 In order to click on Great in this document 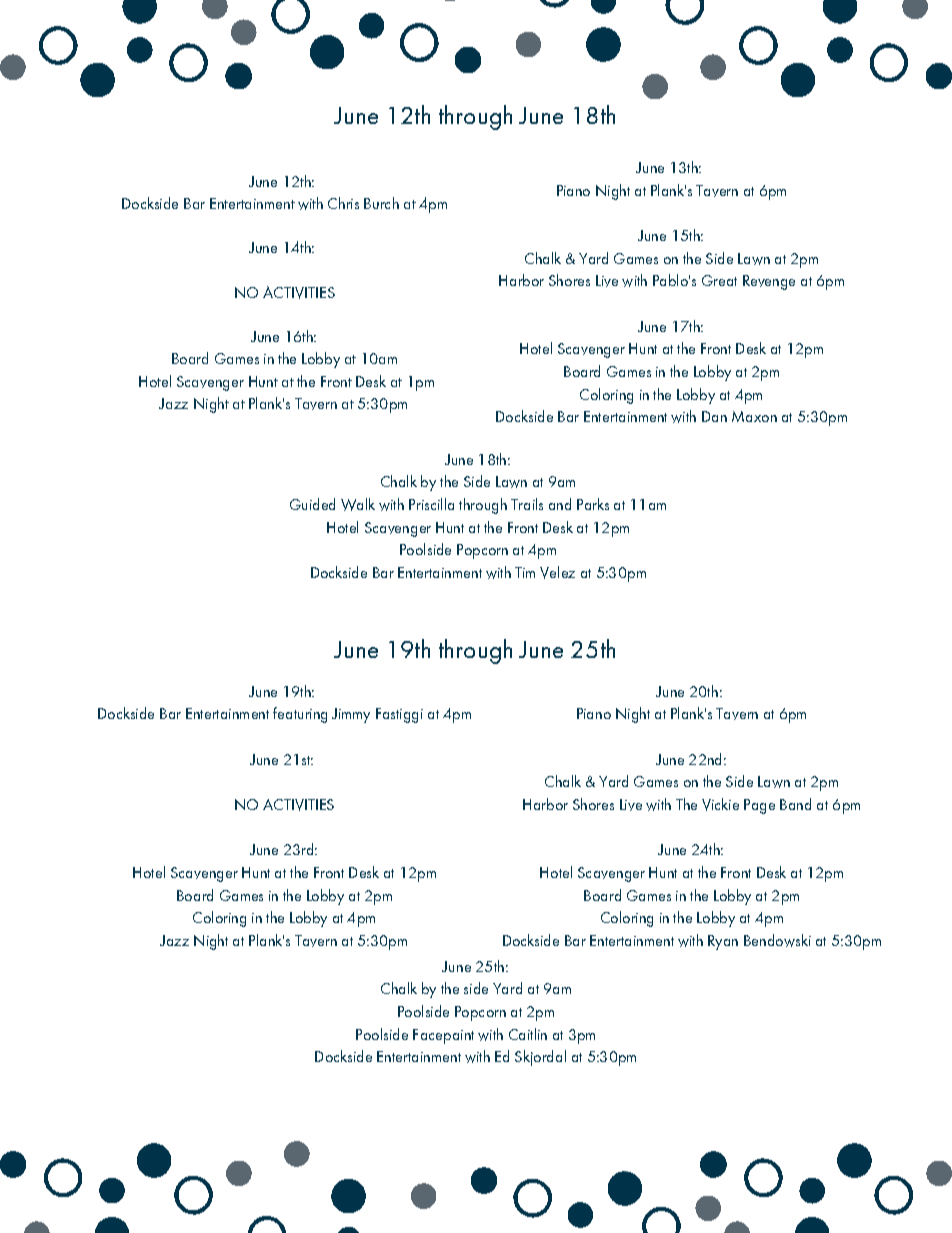, I will do `click(719, 280)`.
